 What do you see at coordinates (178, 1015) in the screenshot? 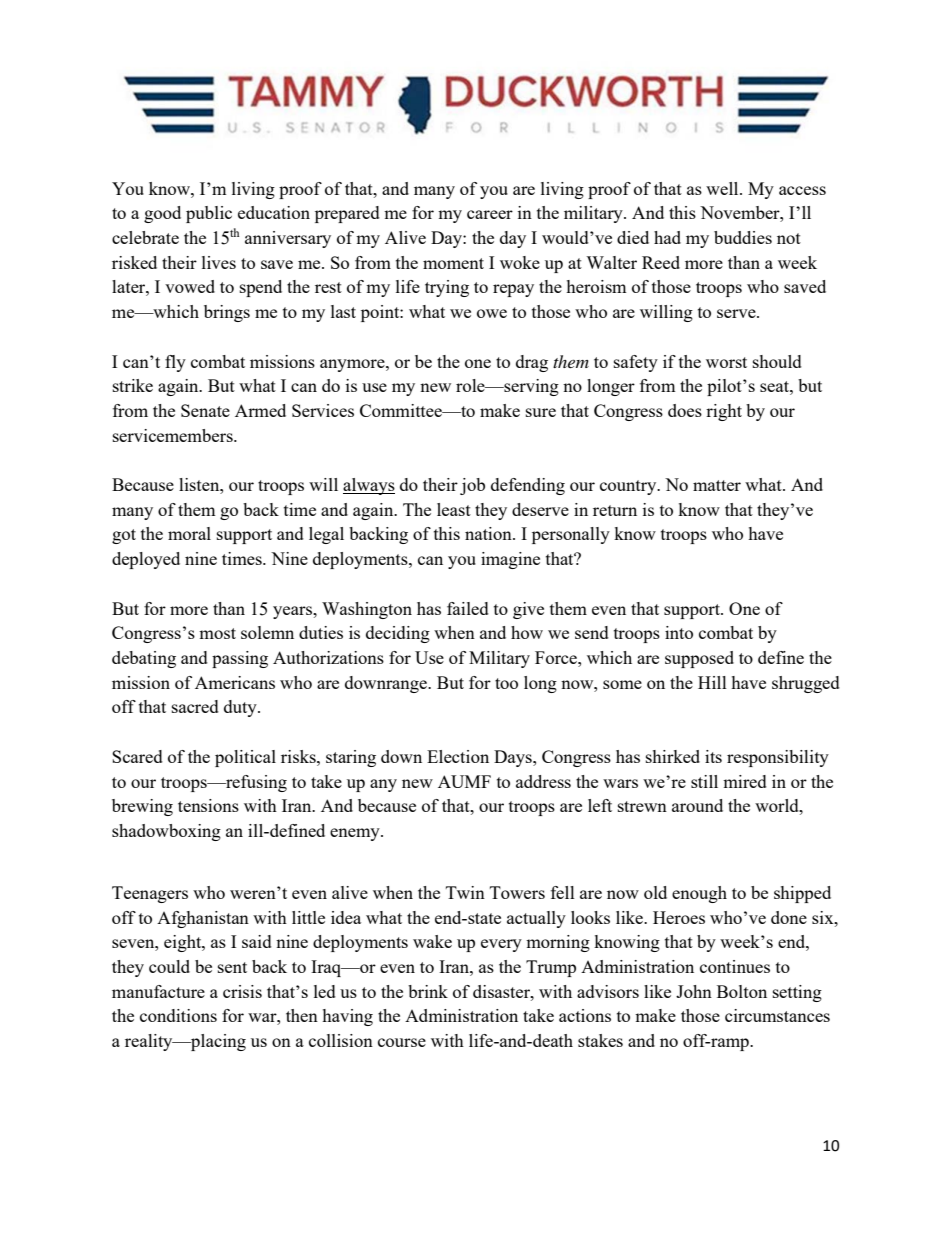
I see `conditions` at bounding box center [178, 1015].
